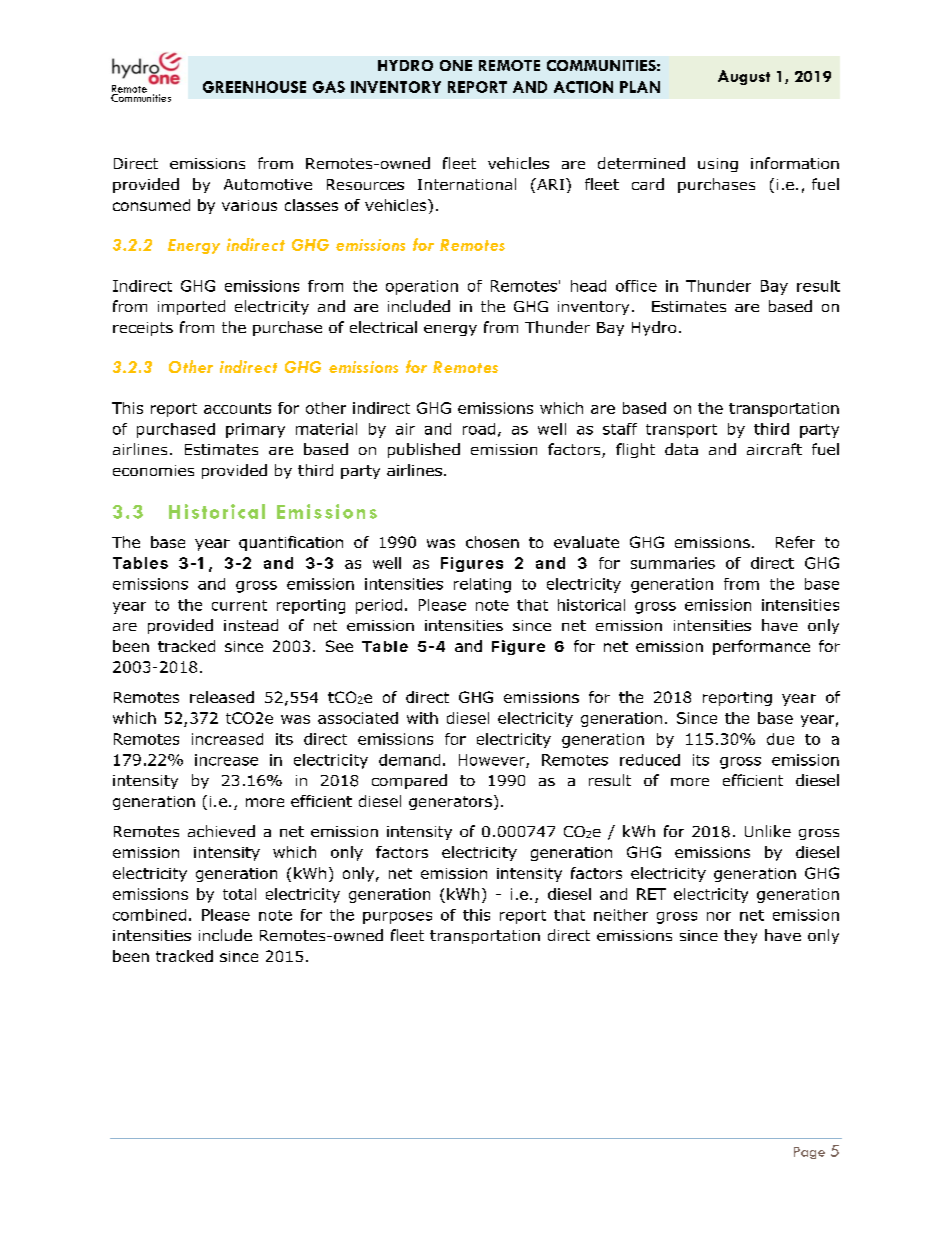 Image resolution: width=952 pixels, height=1233 pixels. I want to click on combined, so click(149, 915).
